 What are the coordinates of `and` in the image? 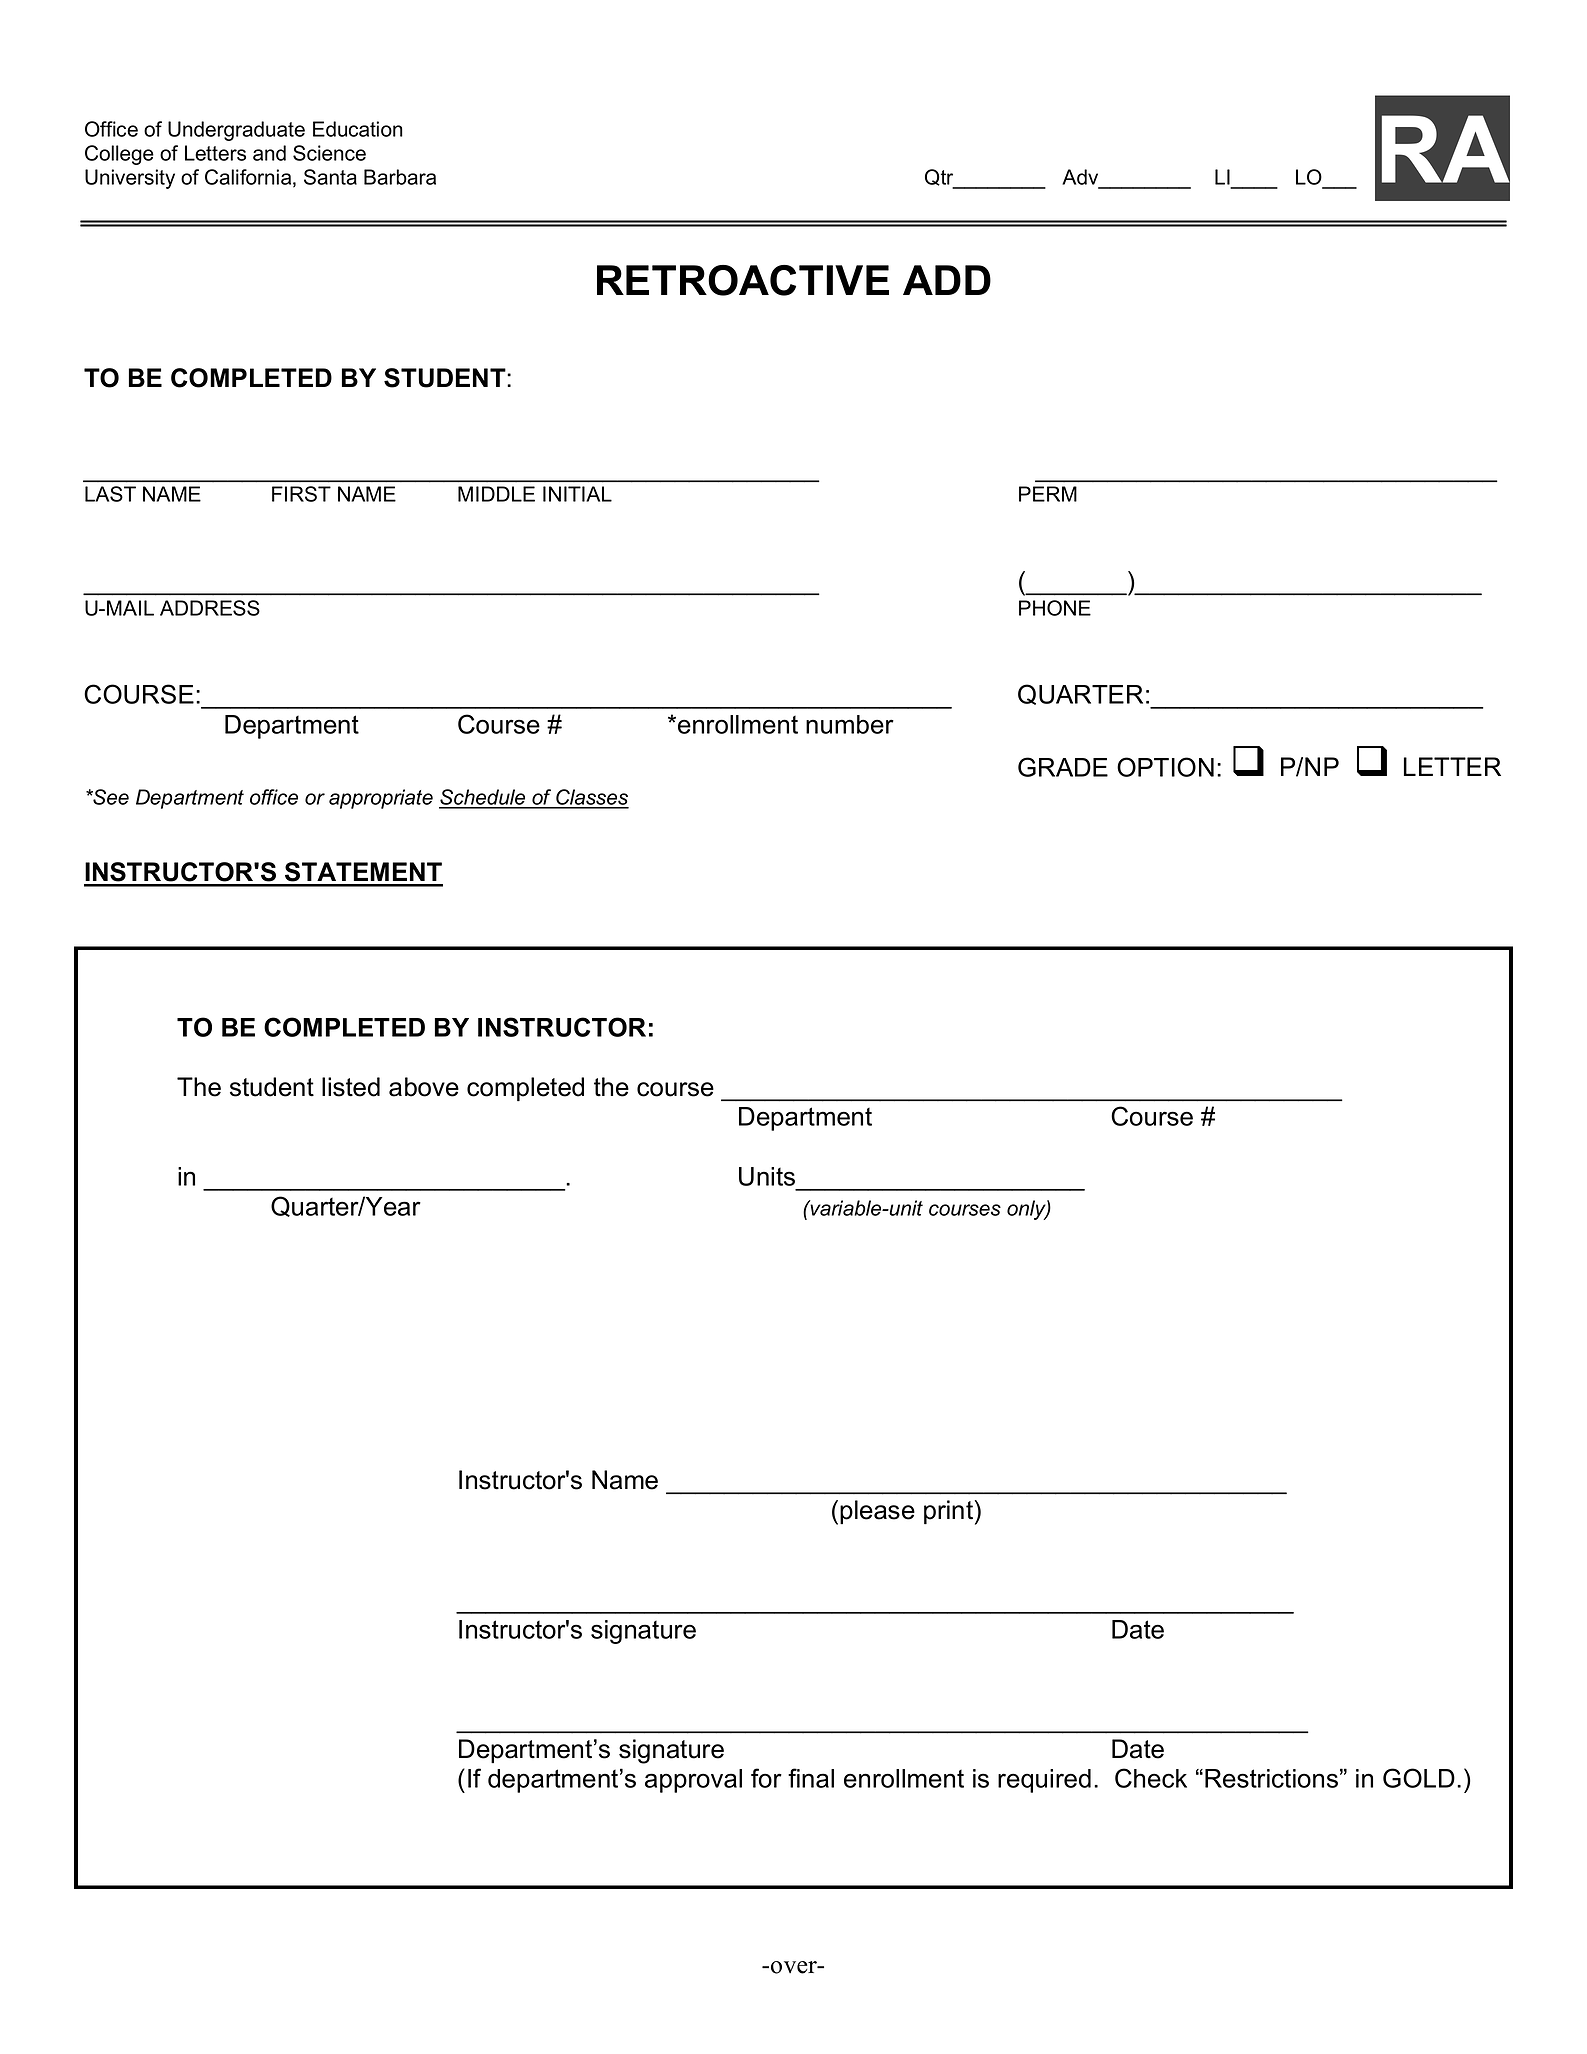 It's located at (269, 153).
